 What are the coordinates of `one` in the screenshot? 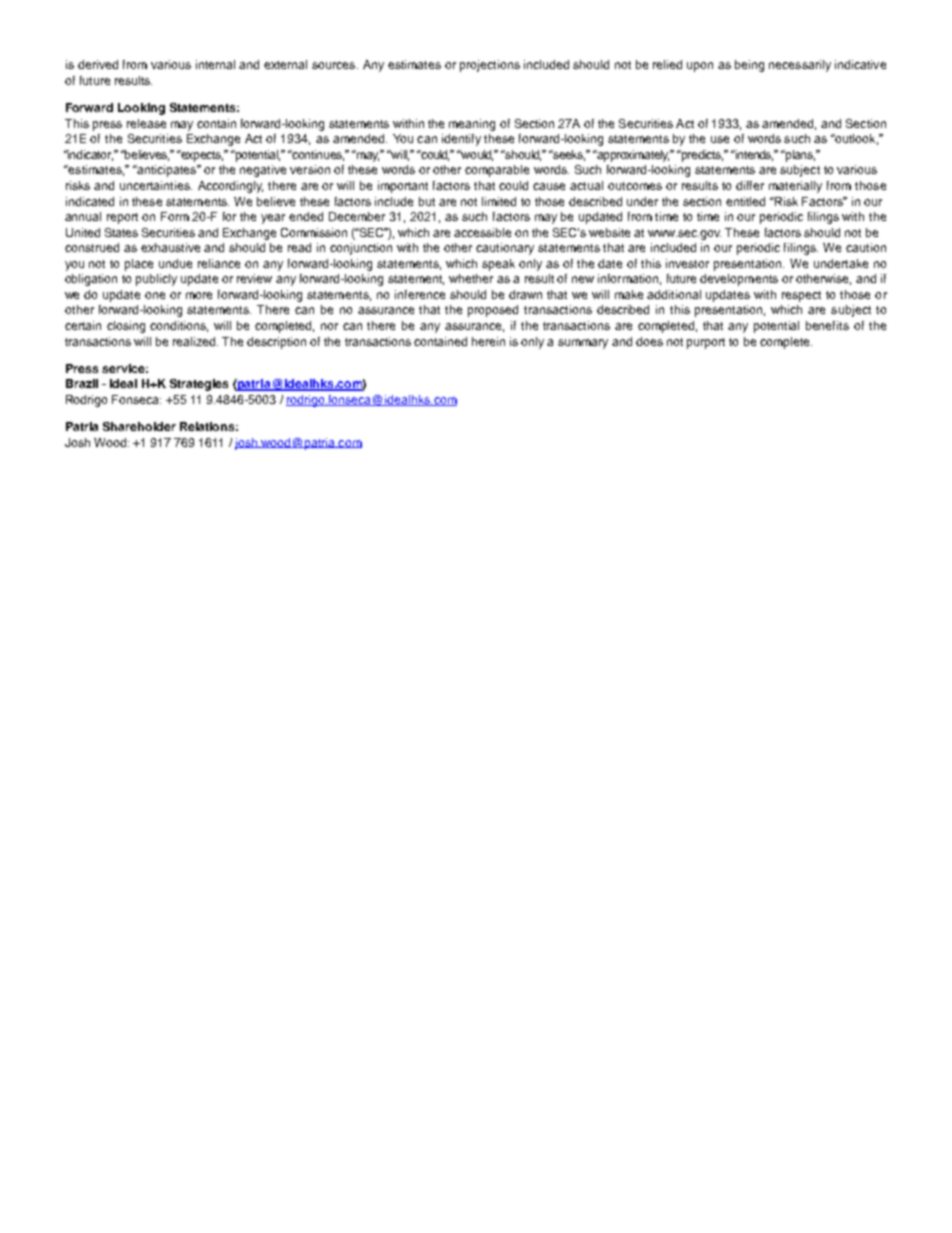 It's located at (155, 295).
